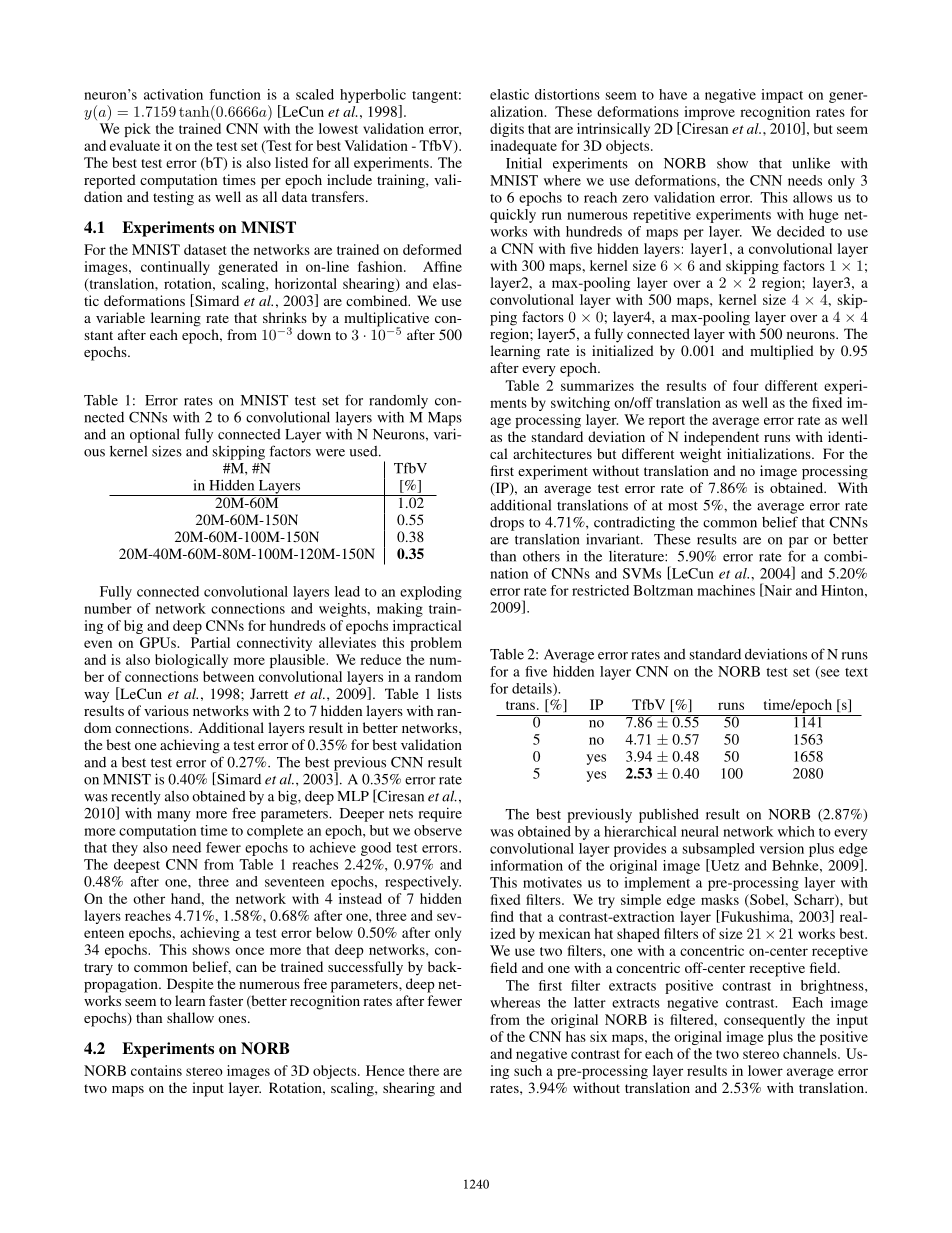 The height and width of the page is (1233, 952). I want to click on digits, so click(507, 130).
